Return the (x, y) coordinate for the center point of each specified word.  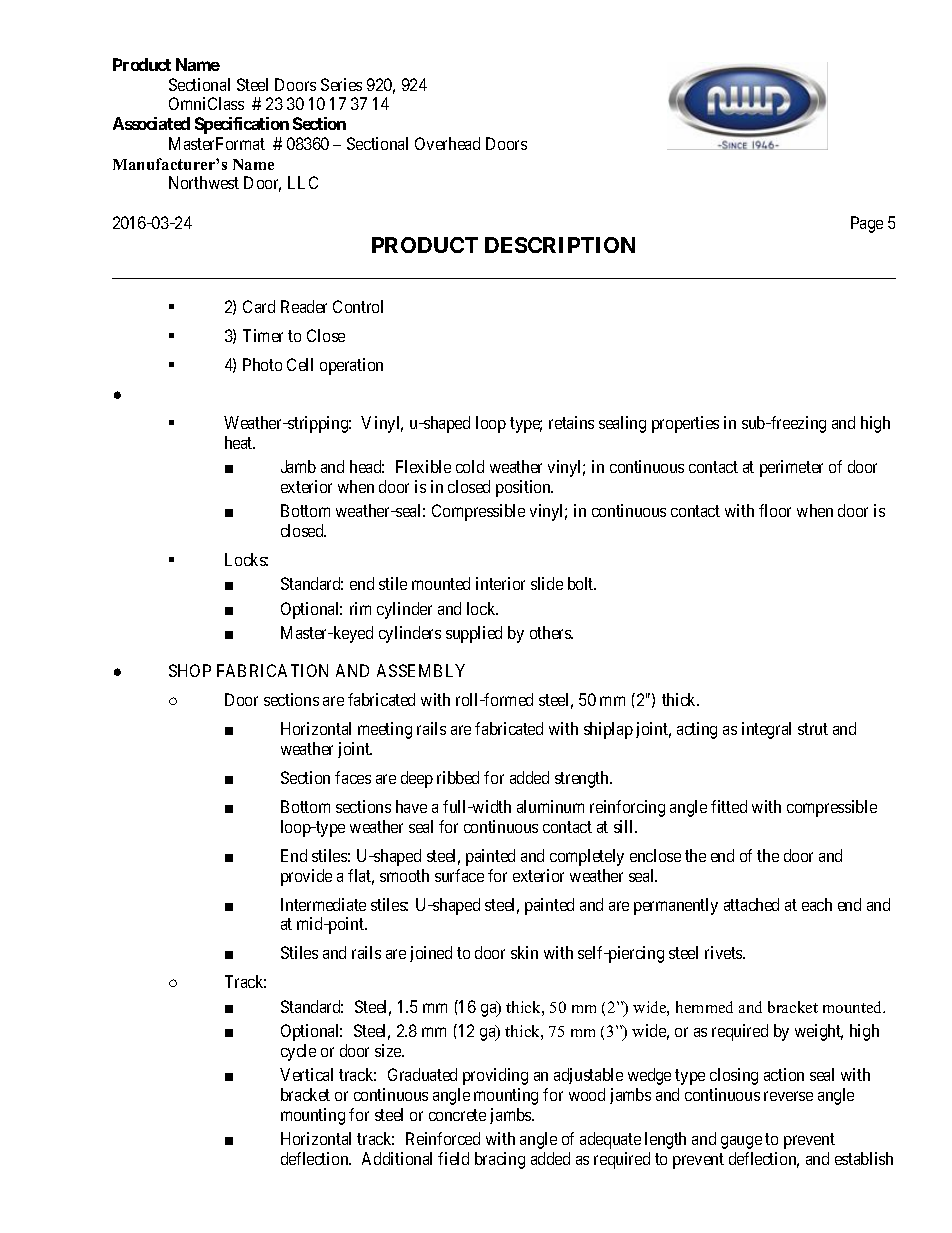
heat (240, 442)
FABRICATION (272, 670)
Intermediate (323, 904)
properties (685, 424)
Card (259, 306)
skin (524, 952)
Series (341, 84)
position (524, 488)
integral (766, 730)
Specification (242, 125)
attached (751, 904)
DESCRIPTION (560, 245)
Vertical (306, 1074)
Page (867, 224)
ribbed (458, 777)
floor (775, 510)
